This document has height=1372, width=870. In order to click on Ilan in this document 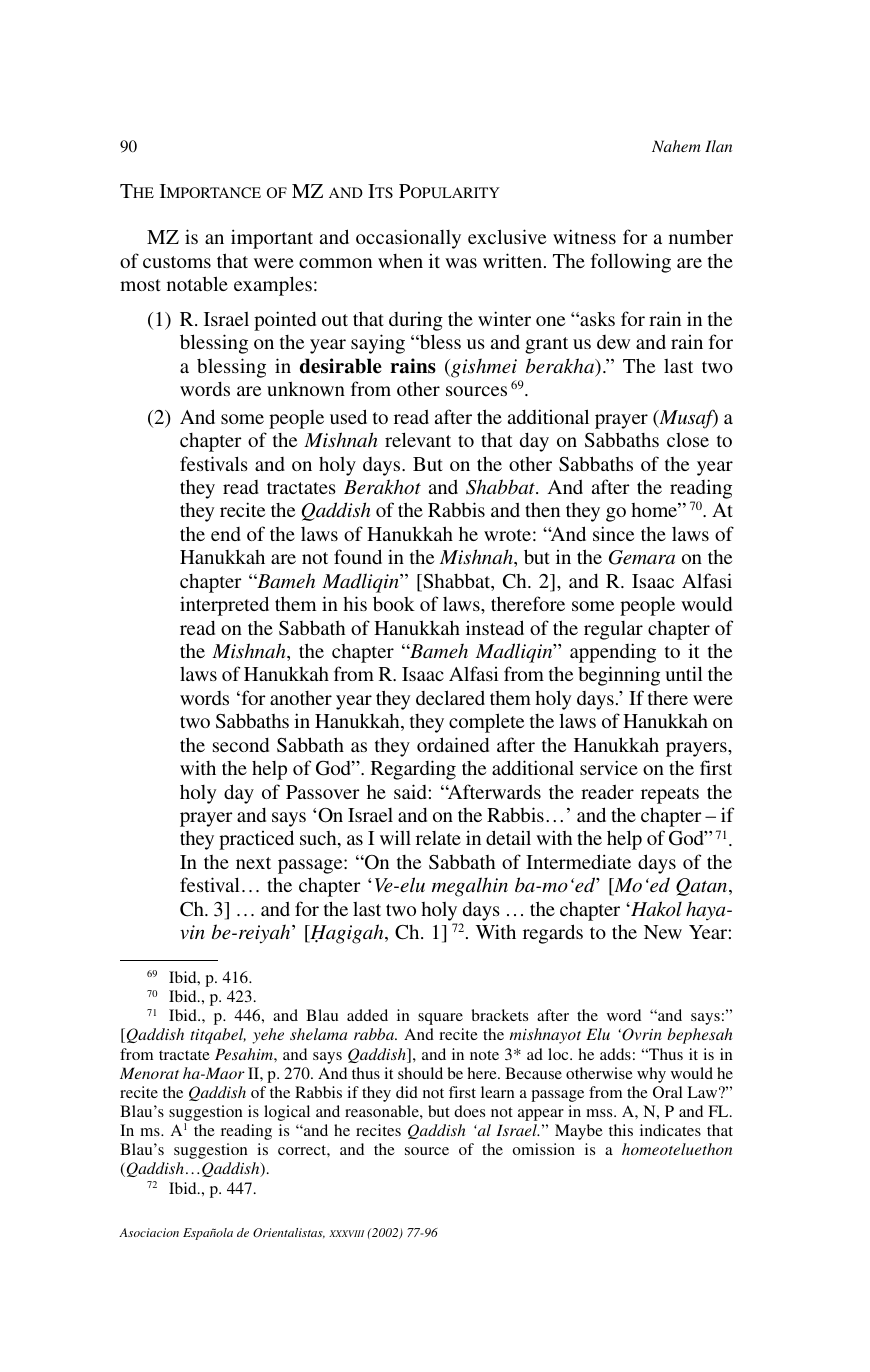, I will do `click(718, 146)`.
